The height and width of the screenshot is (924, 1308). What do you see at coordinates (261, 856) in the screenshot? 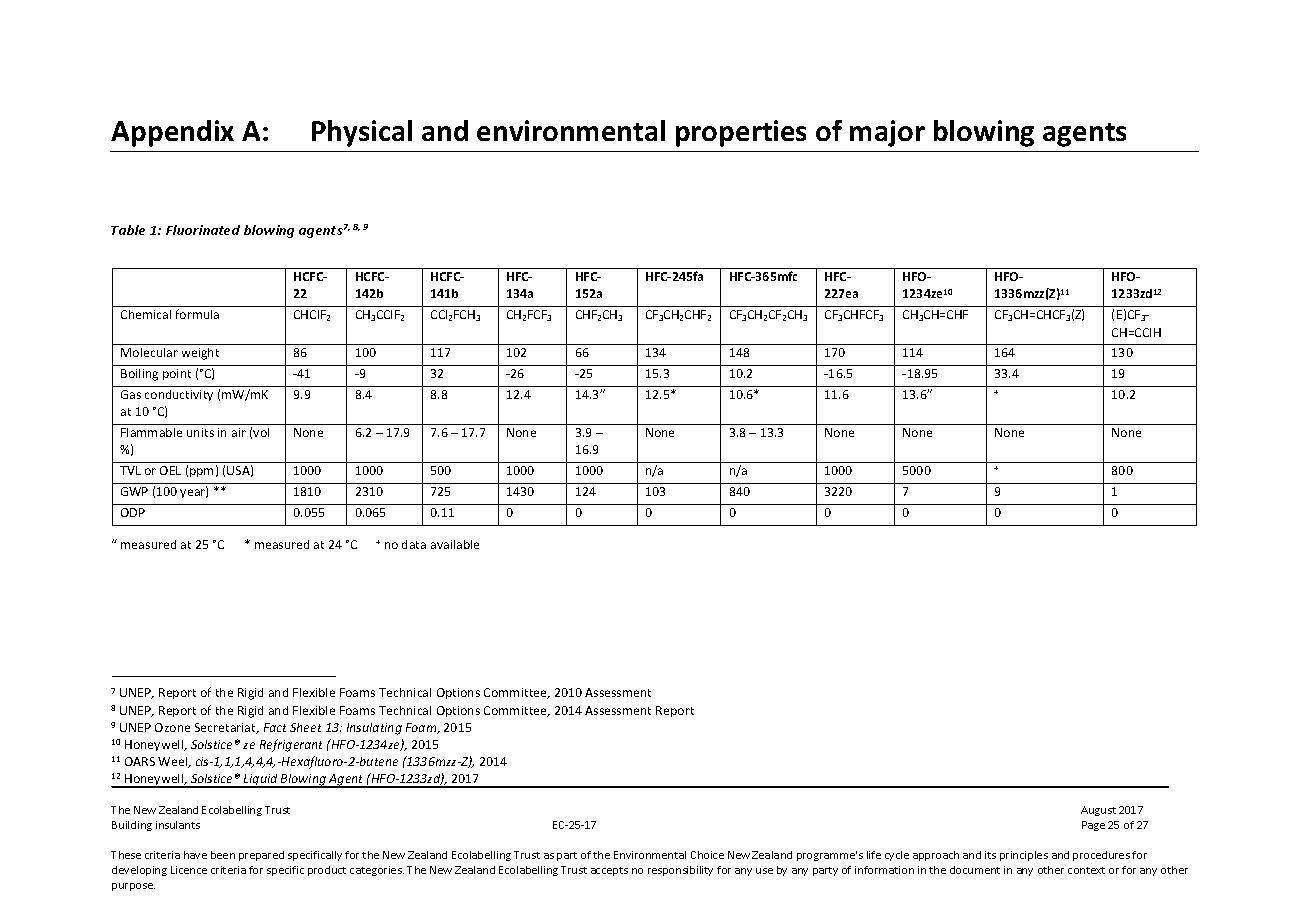
I see `prepared` at bounding box center [261, 856].
